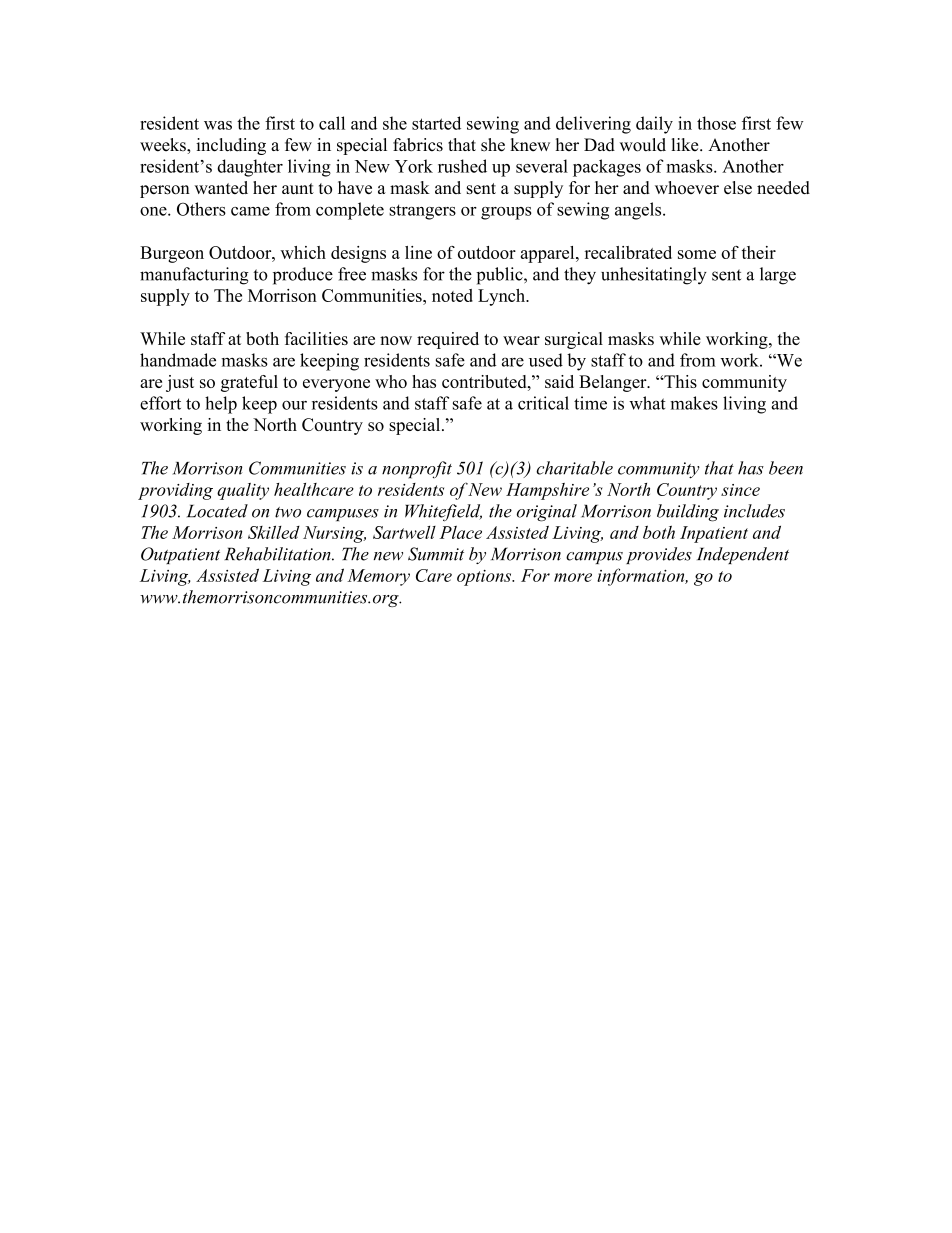  Describe the element at coordinates (178, 360) in the screenshot. I see `handmade` at that location.
